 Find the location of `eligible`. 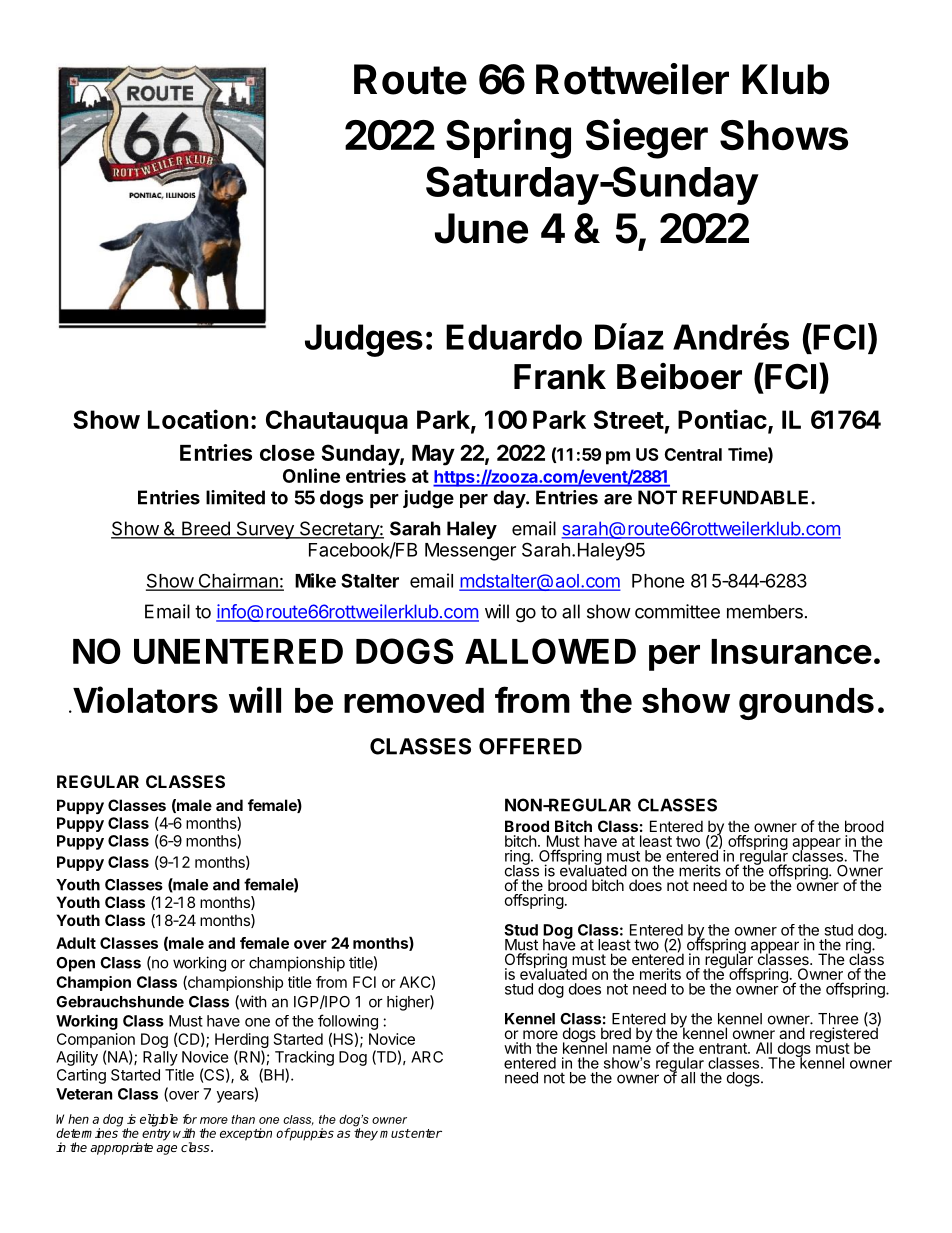

eligible is located at coordinates (159, 1120).
